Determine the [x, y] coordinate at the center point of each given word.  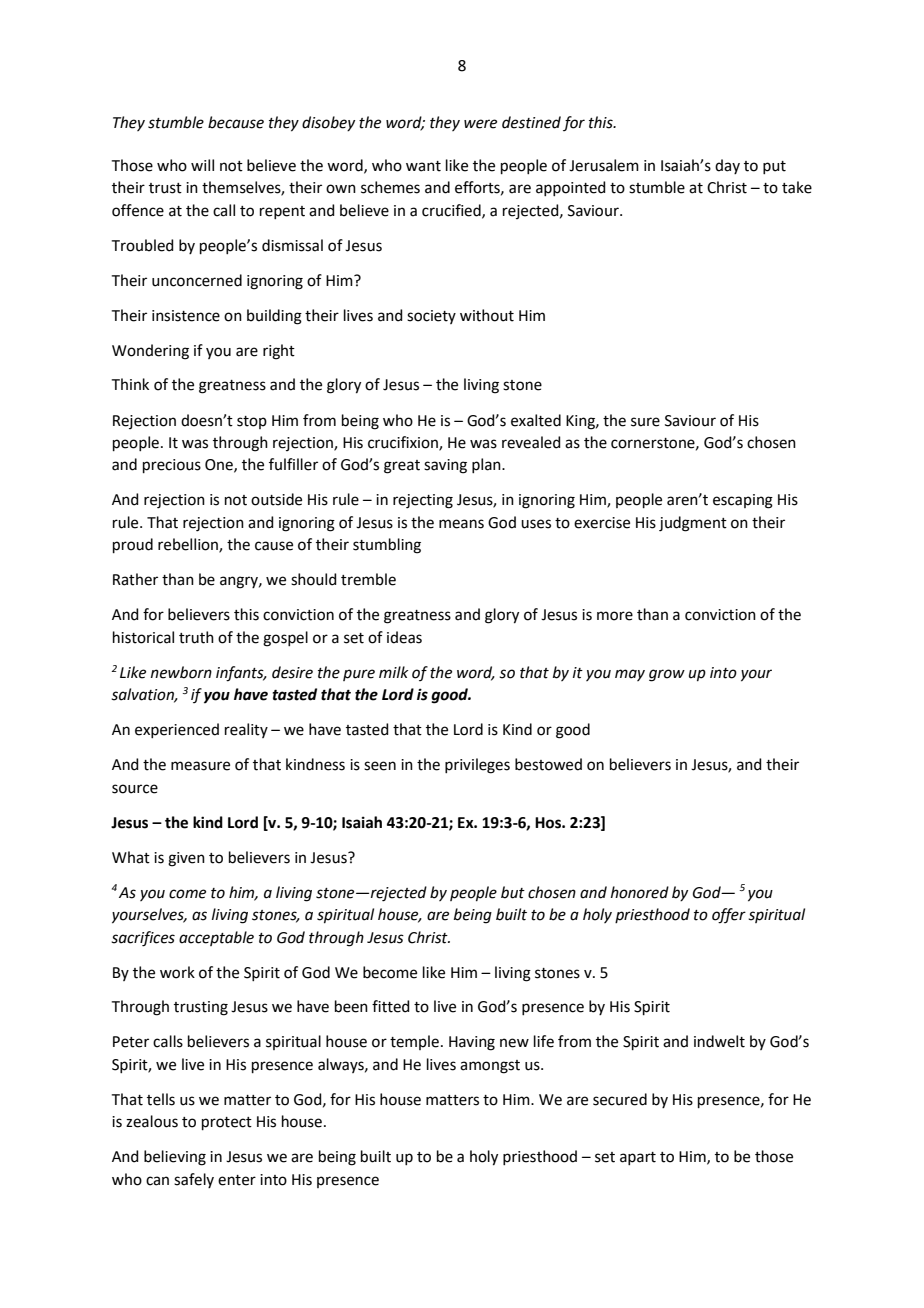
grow [667, 675]
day [727, 166]
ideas [404, 637]
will [202, 165]
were [480, 124]
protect [227, 1123]
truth [196, 637]
